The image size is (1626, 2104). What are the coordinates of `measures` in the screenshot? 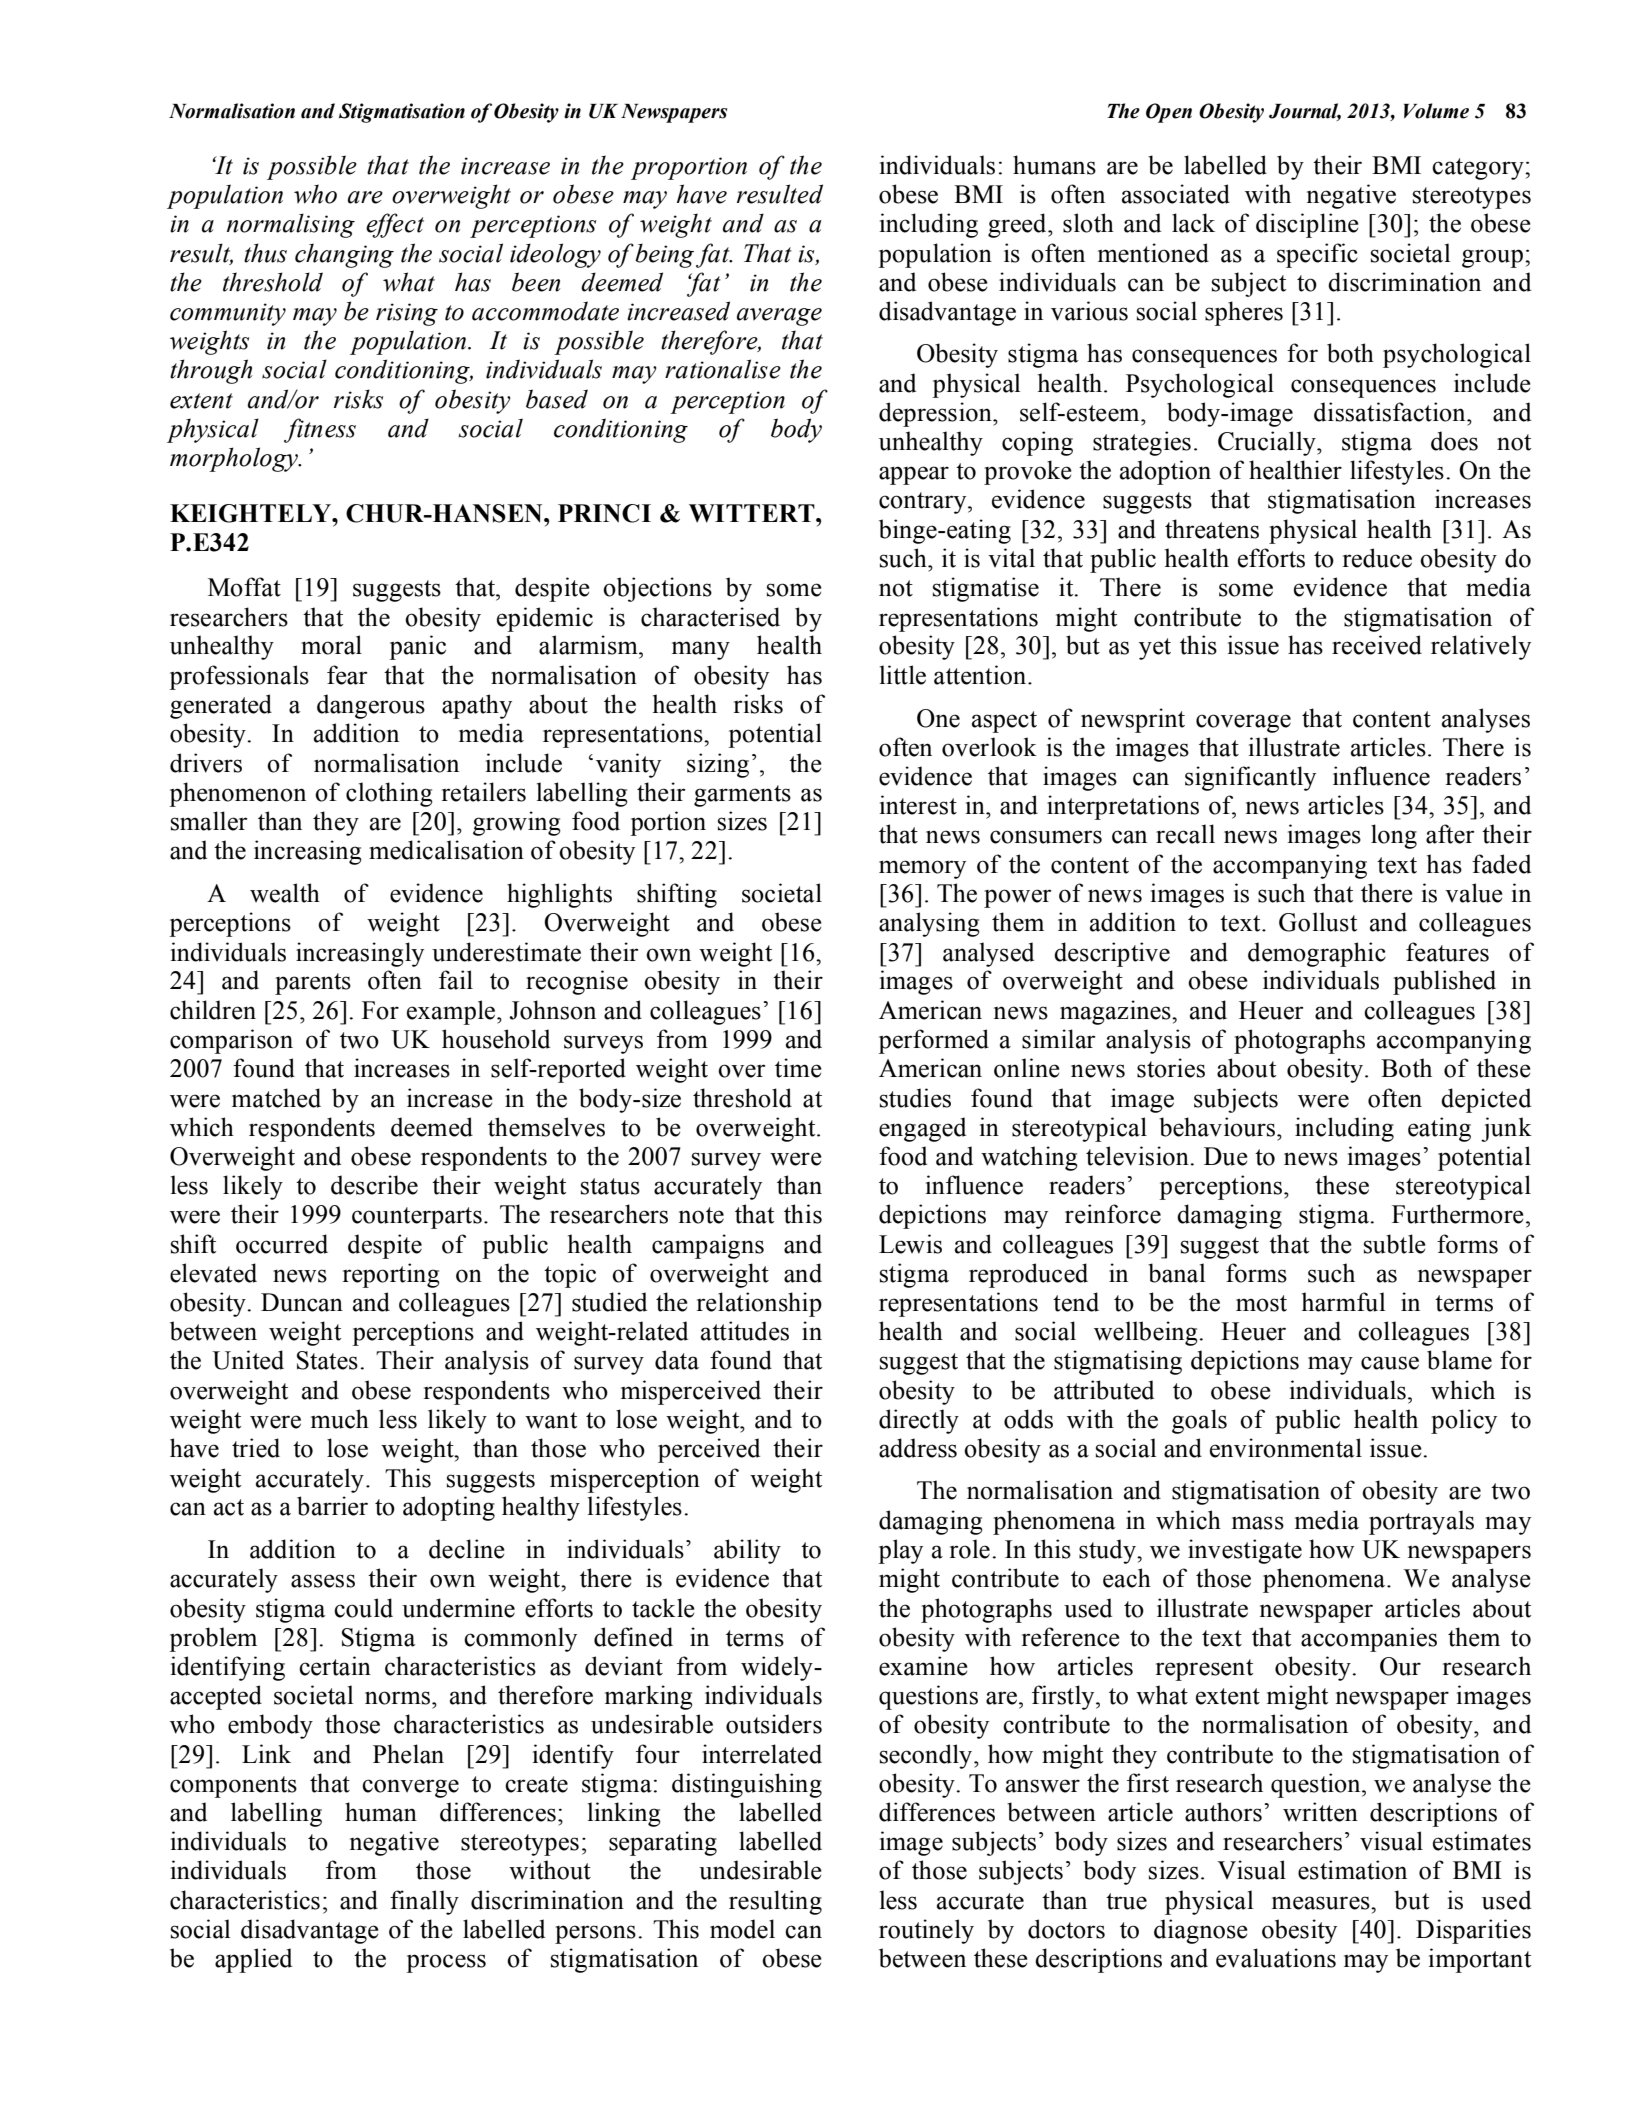 It's located at (1322, 1903).
